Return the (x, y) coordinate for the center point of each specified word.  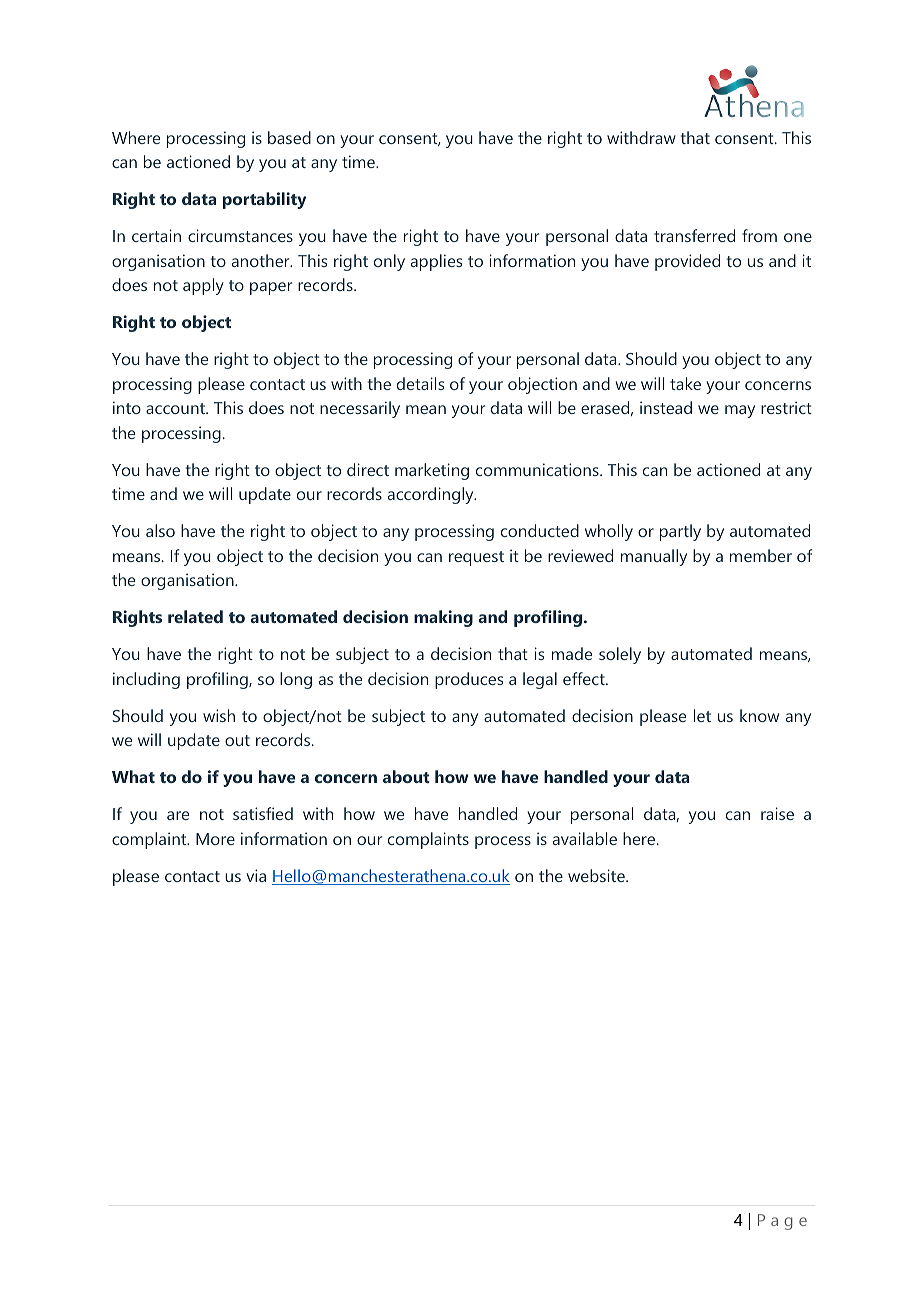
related (195, 616)
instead (666, 407)
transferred (694, 235)
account (177, 408)
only (389, 262)
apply (203, 286)
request (476, 558)
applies (436, 262)
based (289, 137)
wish (219, 715)
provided (687, 262)
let (702, 715)
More (215, 839)
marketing (432, 471)
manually (654, 557)
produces (469, 680)
